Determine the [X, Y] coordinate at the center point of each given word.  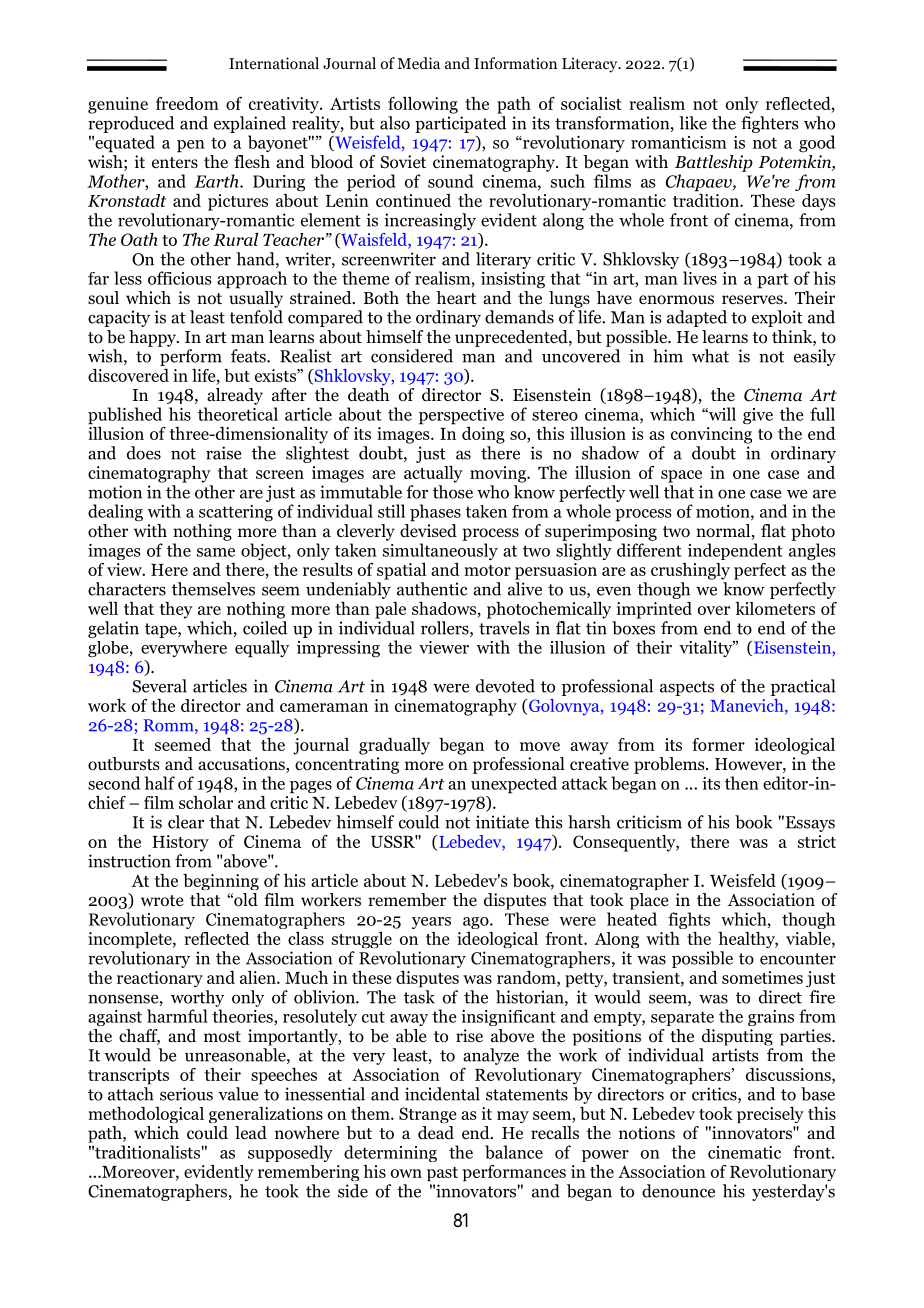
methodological [146, 1115]
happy [153, 338]
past [442, 1174]
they [176, 610]
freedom [187, 103]
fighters [769, 124]
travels [504, 628]
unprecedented [512, 338]
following [423, 105]
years [431, 923]
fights [689, 920]
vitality [707, 648]
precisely [770, 1115]
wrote [162, 901]
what [710, 356]
